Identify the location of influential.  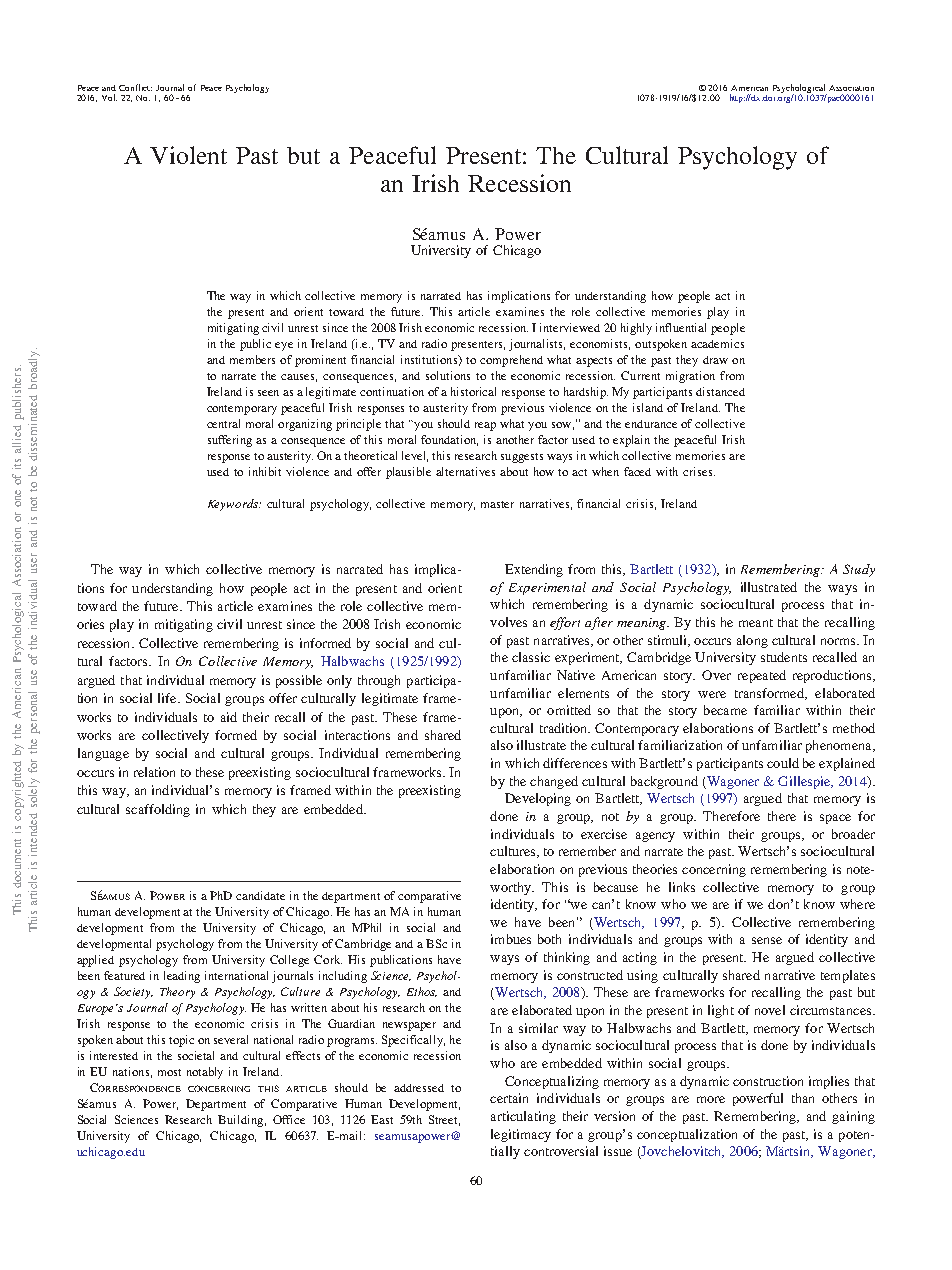
(681, 327).
